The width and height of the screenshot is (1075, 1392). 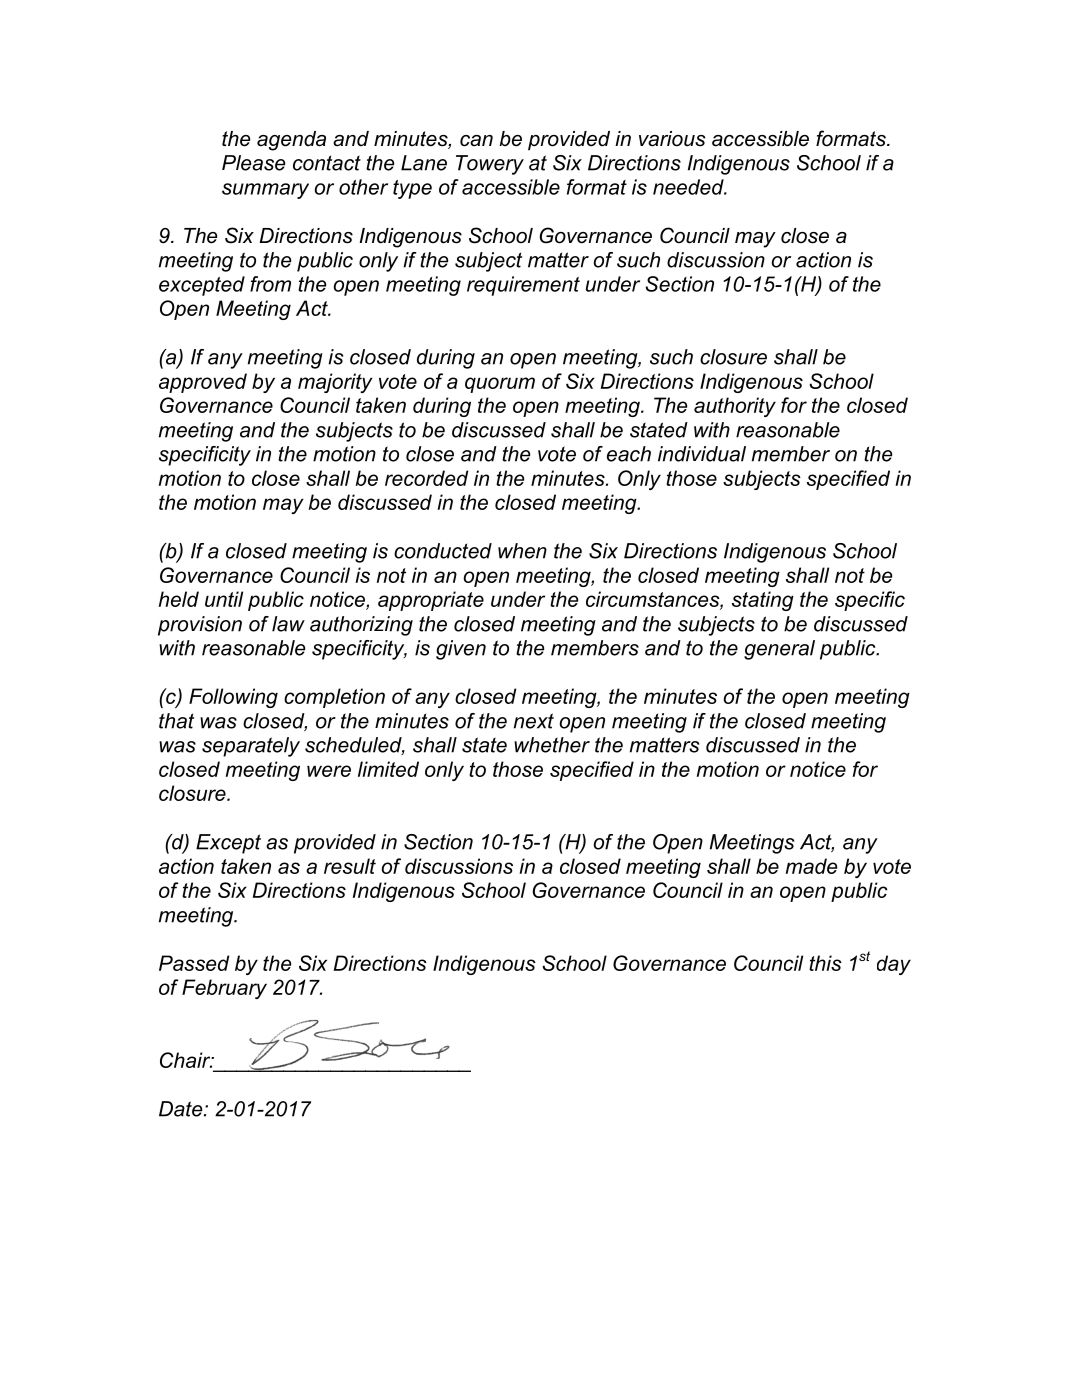 What do you see at coordinates (779, 650) in the screenshot?
I see `general` at bounding box center [779, 650].
